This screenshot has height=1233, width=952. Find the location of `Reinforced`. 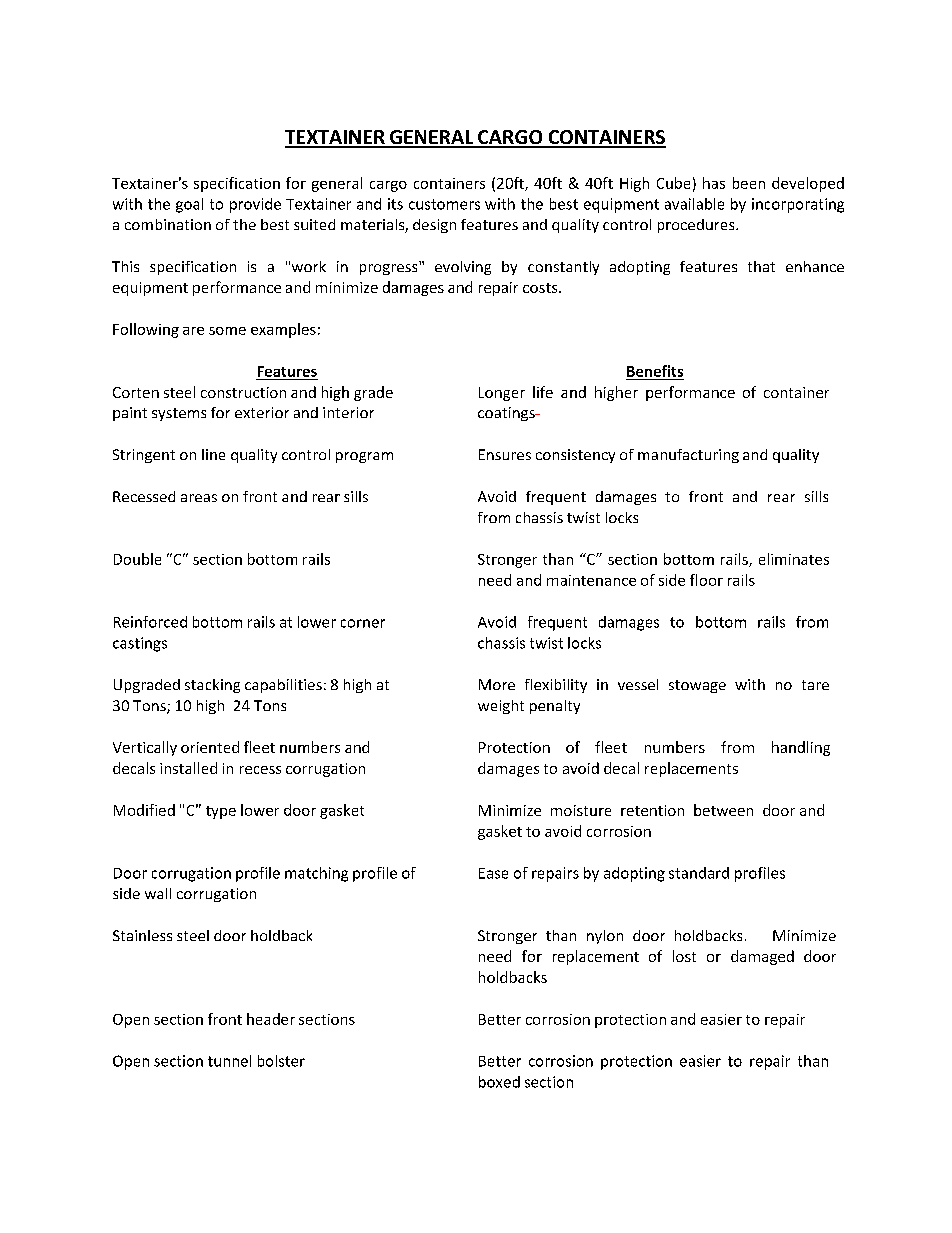

Reinforced is located at coordinates (150, 622).
